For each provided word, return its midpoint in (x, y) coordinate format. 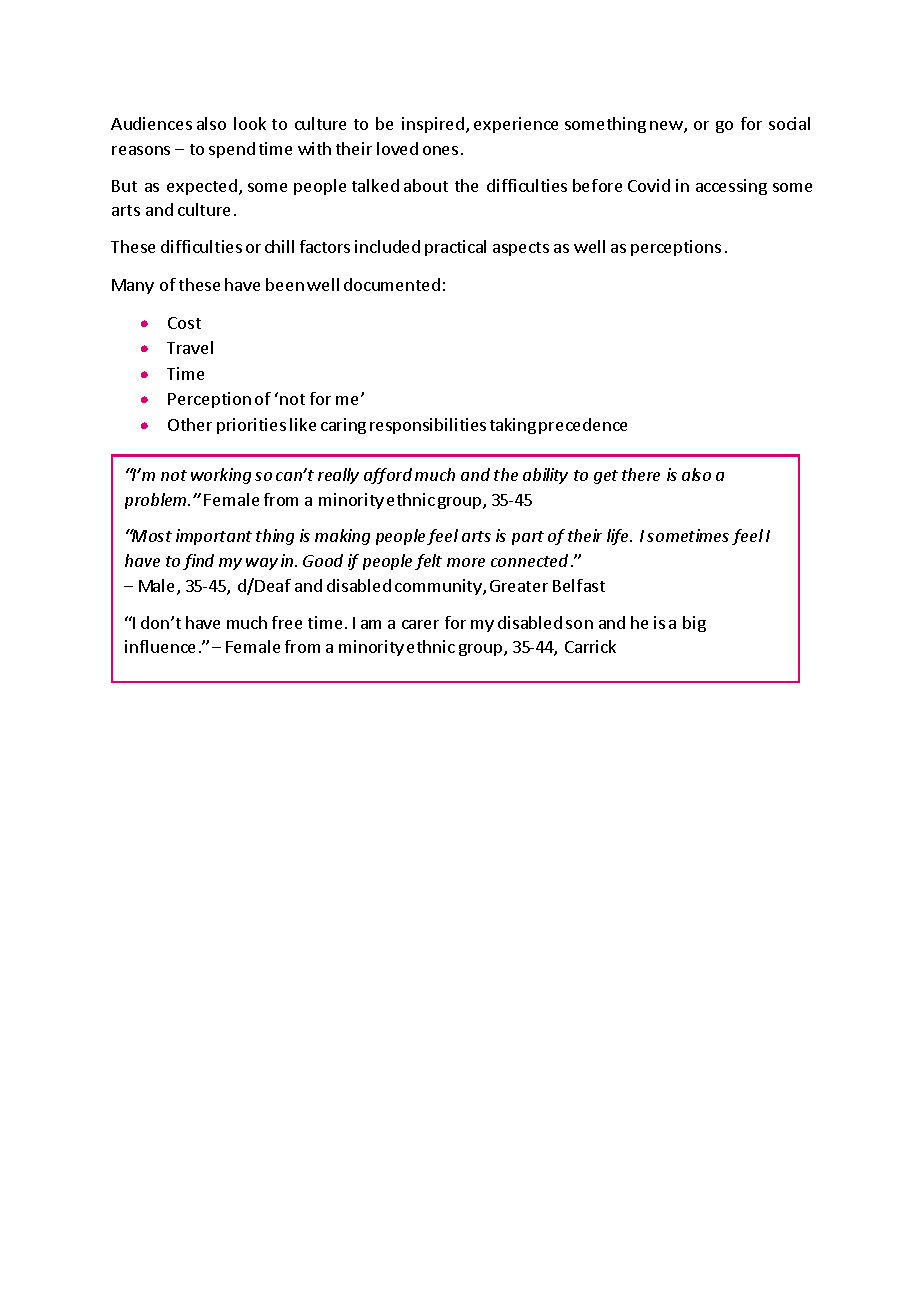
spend (232, 150)
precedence (583, 426)
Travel (190, 347)
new (667, 127)
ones (440, 150)
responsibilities (428, 426)
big (694, 624)
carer (420, 624)
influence (160, 646)
